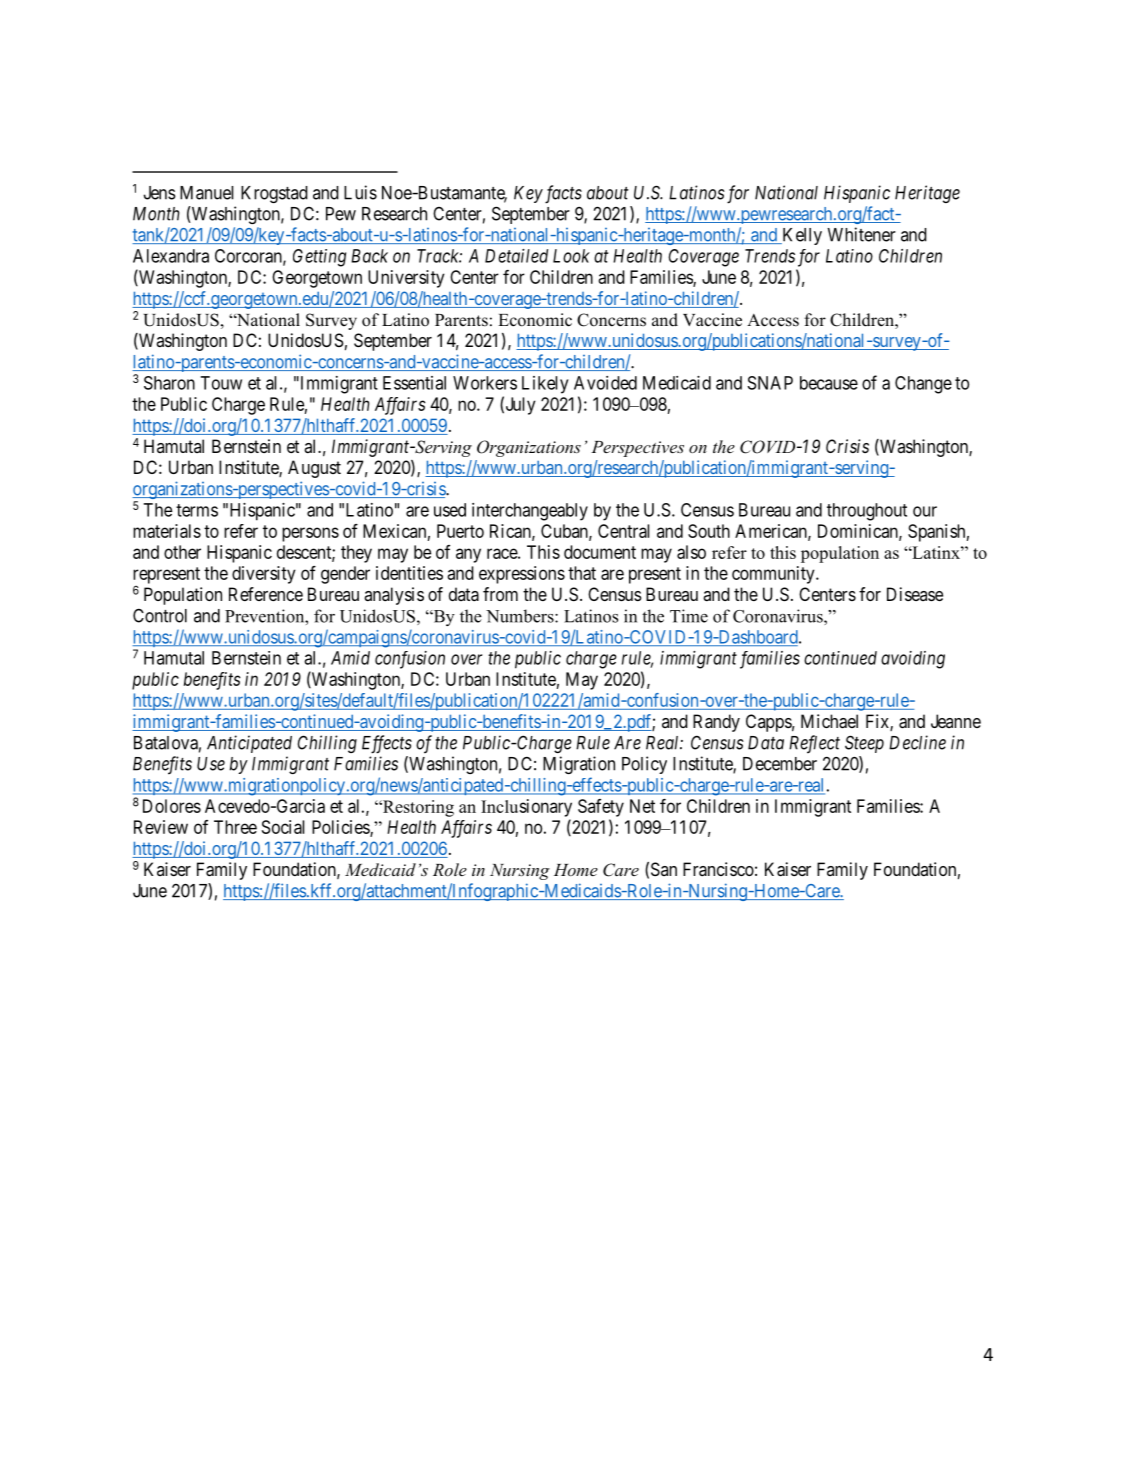 The width and height of the document is (1126, 1457). I want to click on Look, so click(571, 256).
